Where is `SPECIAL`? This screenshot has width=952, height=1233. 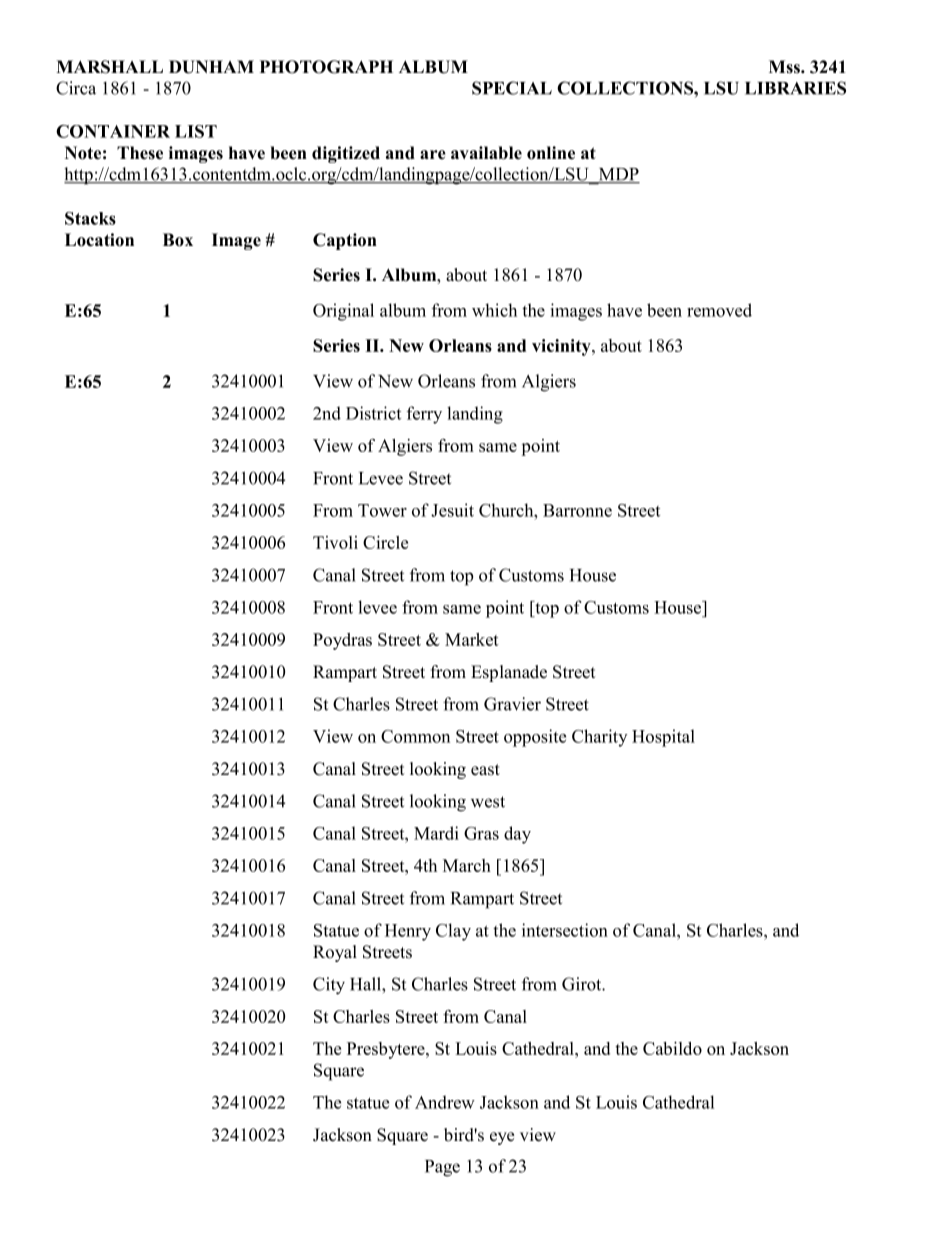
SPECIAL is located at coordinates (512, 88).
